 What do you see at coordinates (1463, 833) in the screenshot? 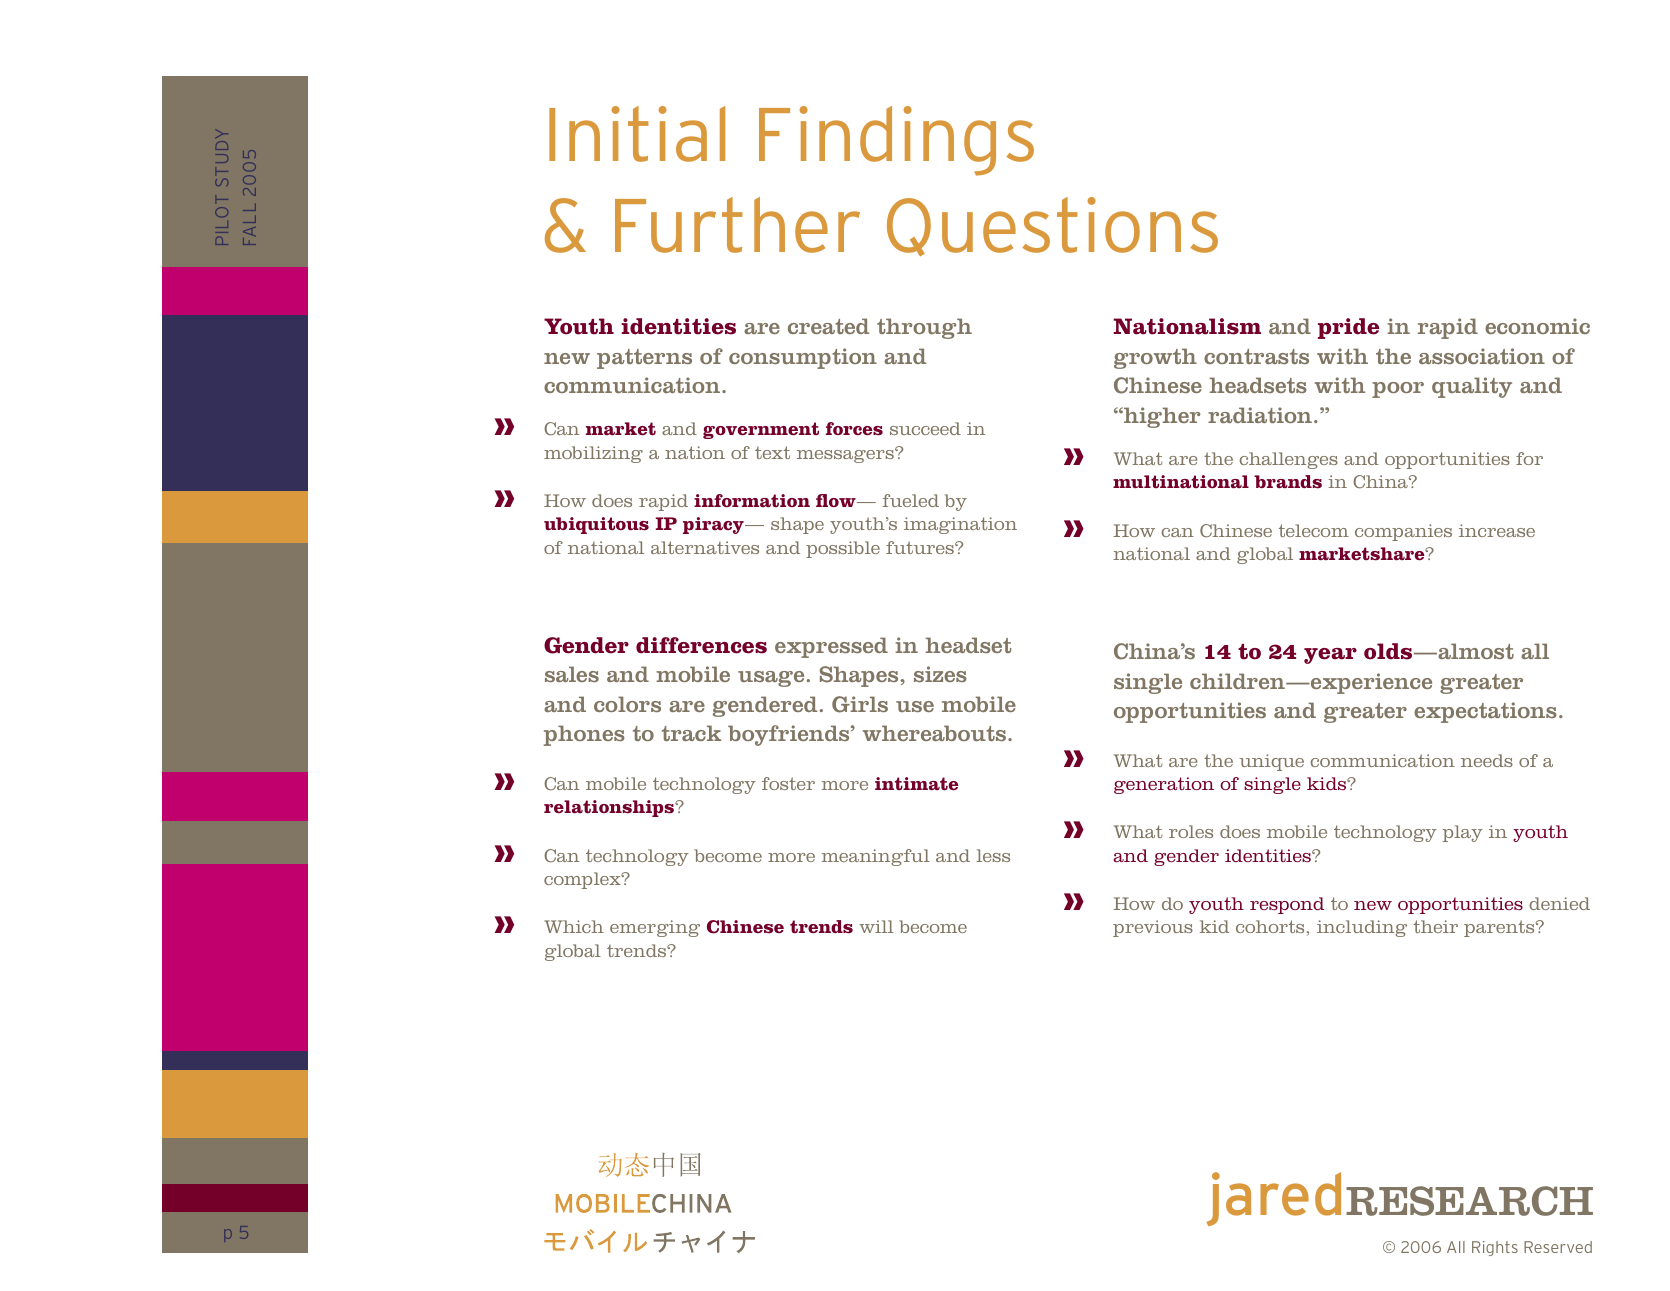
I see `play` at bounding box center [1463, 833].
